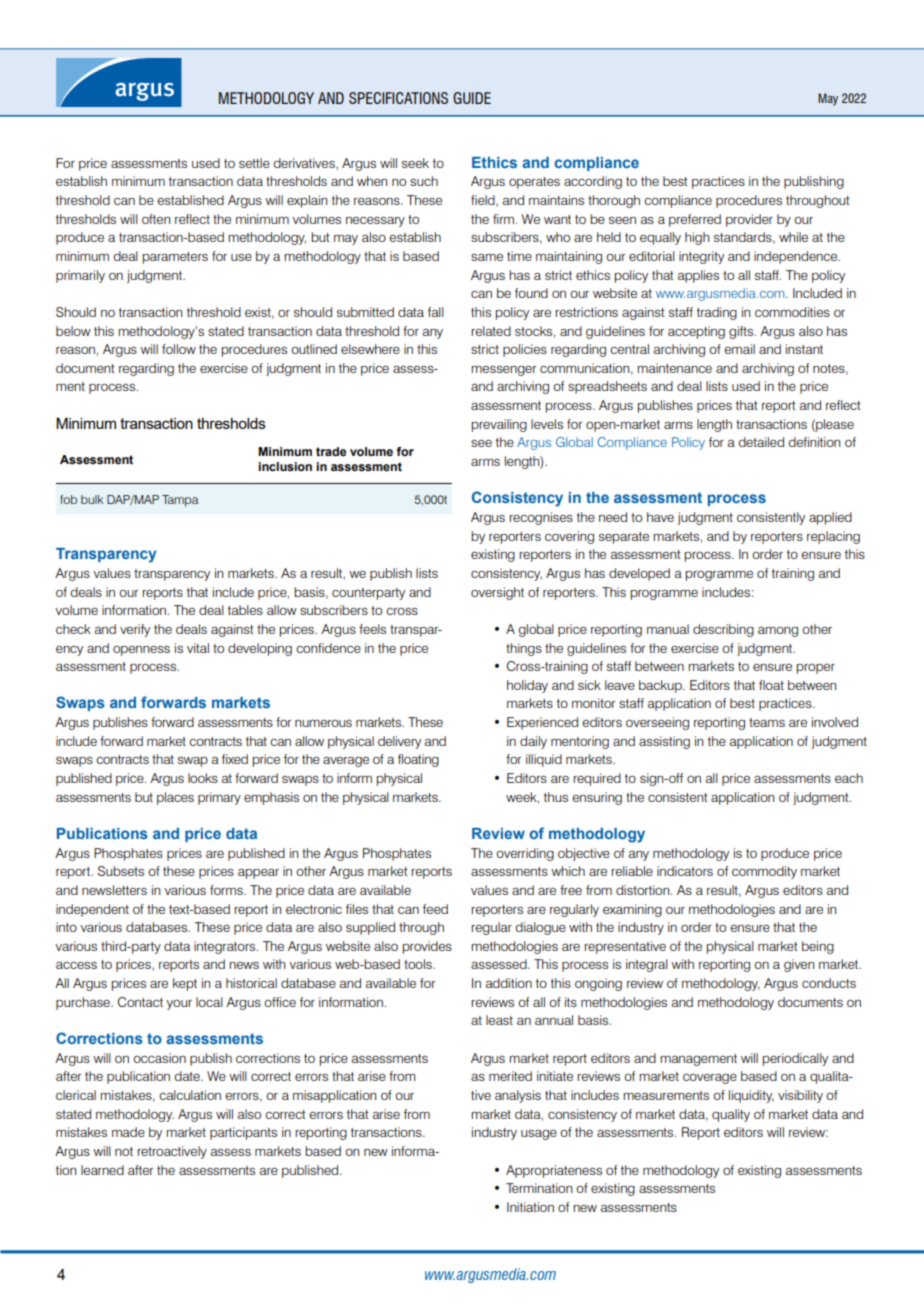 The height and width of the screenshot is (1308, 924). What do you see at coordinates (156, 219) in the screenshot?
I see `often` at bounding box center [156, 219].
